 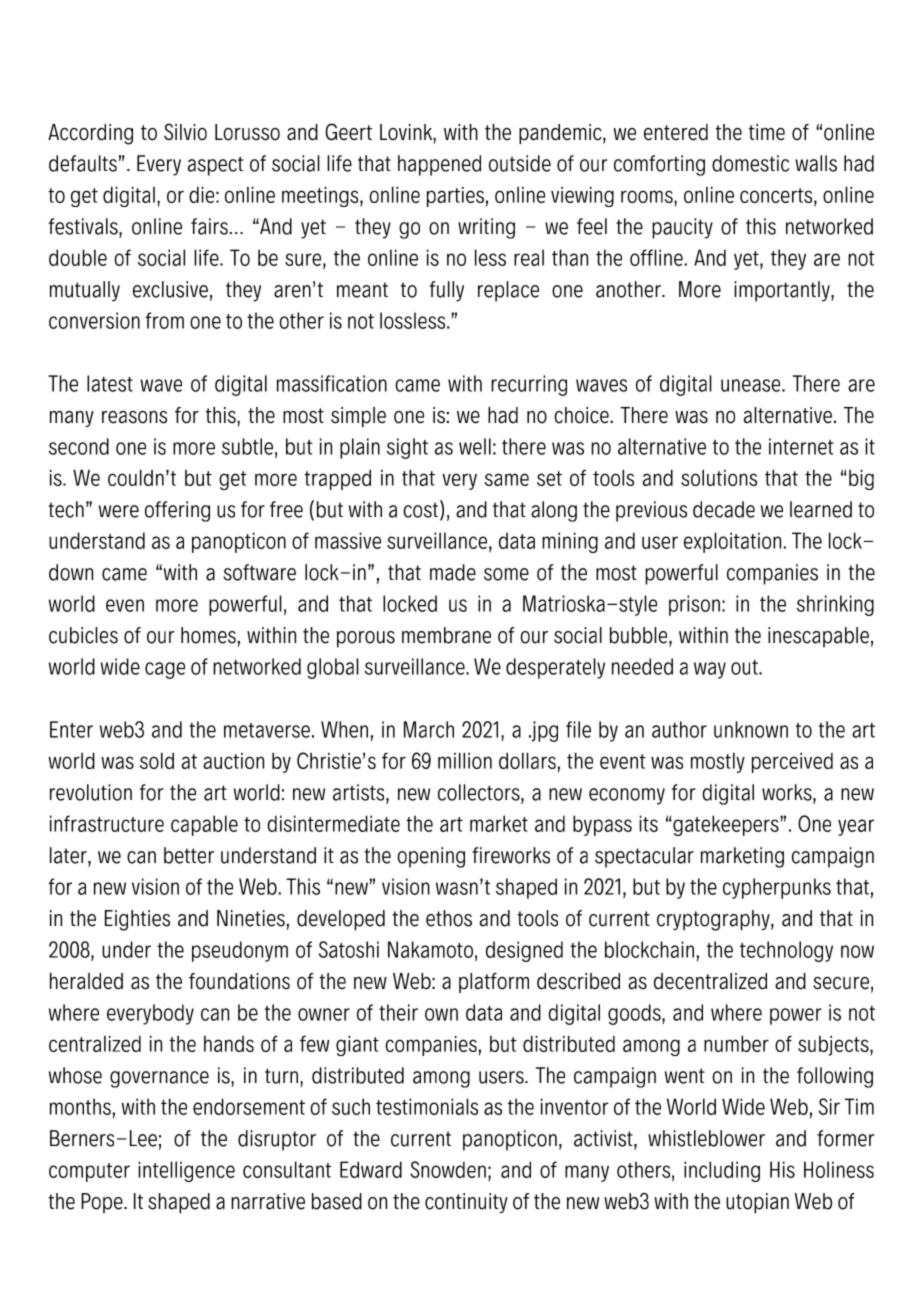 What do you see at coordinates (186, 1171) in the page?
I see `intelligence` at bounding box center [186, 1171].
